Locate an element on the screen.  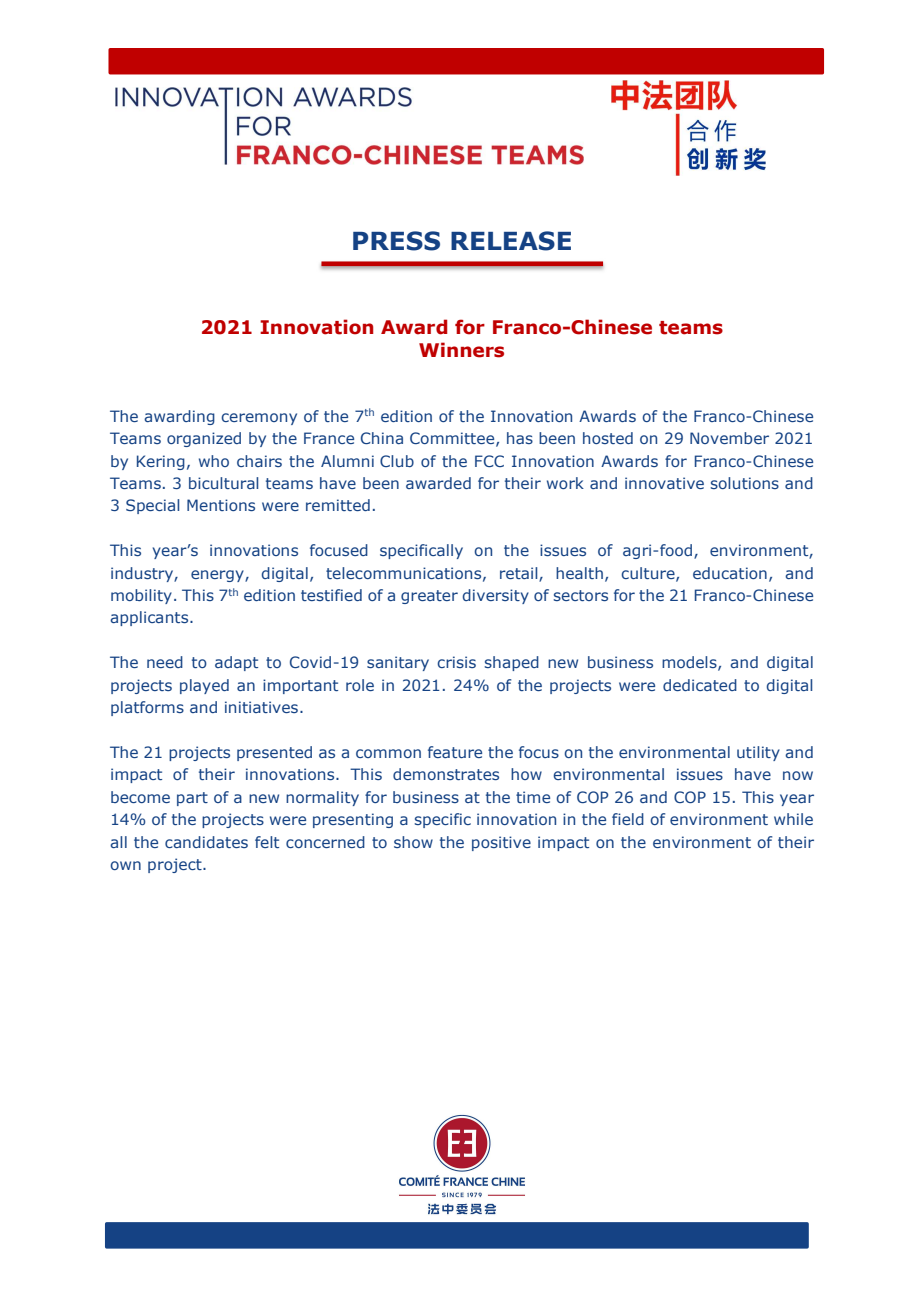
candidates is located at coordinates (206, 842).
